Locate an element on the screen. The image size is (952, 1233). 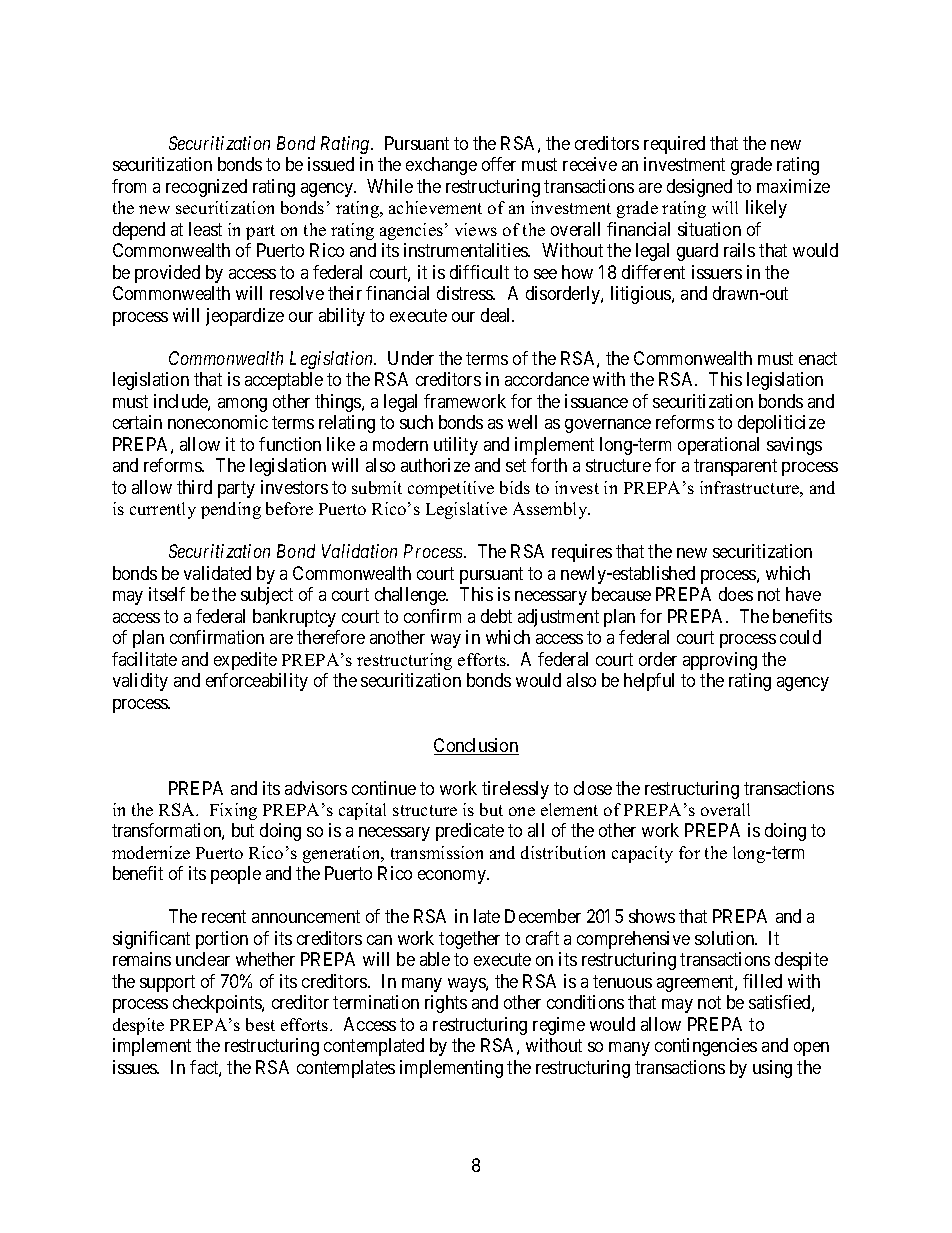
best is located at coordinates (260, 1024).
